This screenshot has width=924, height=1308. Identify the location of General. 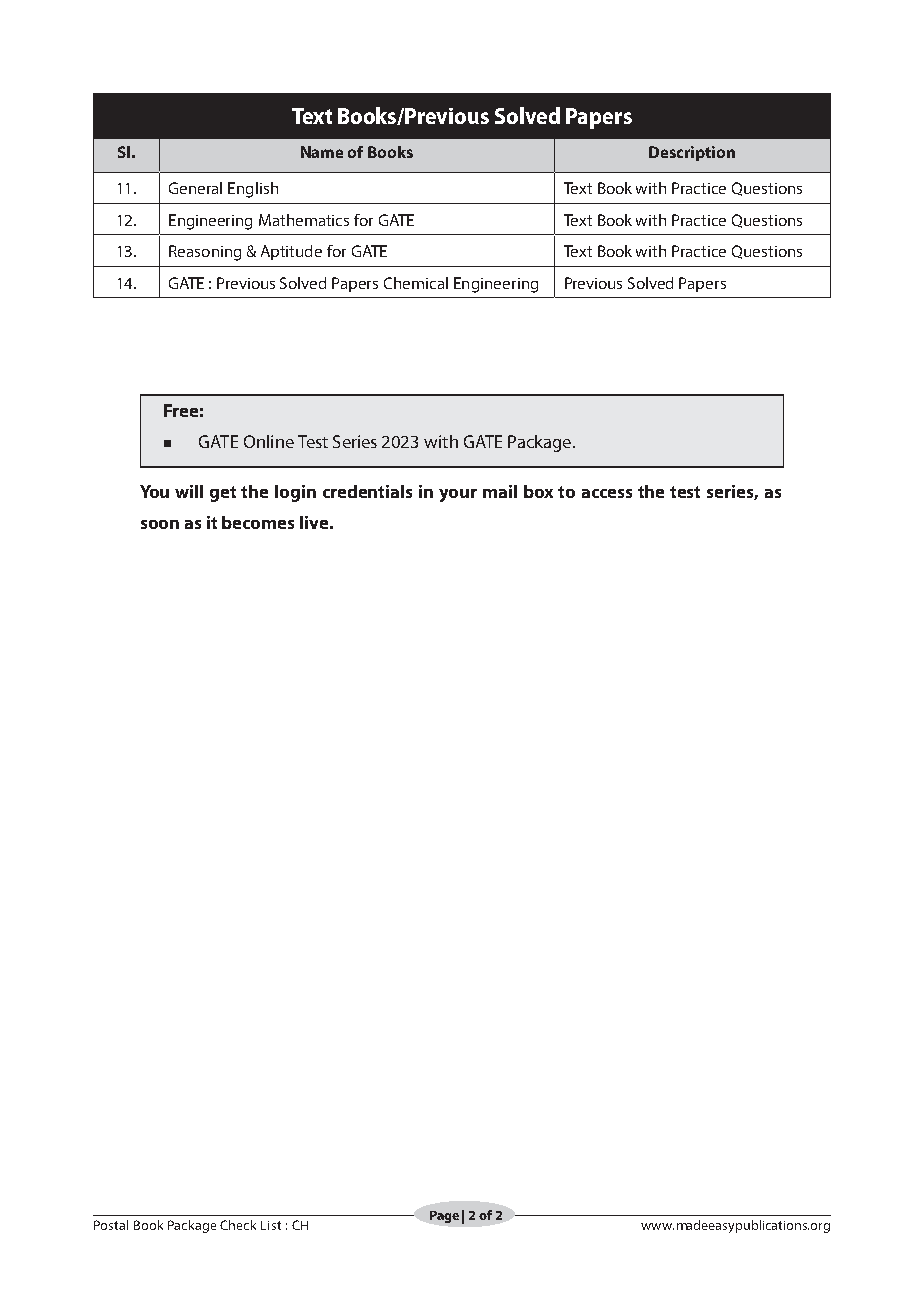
(195, 188).
